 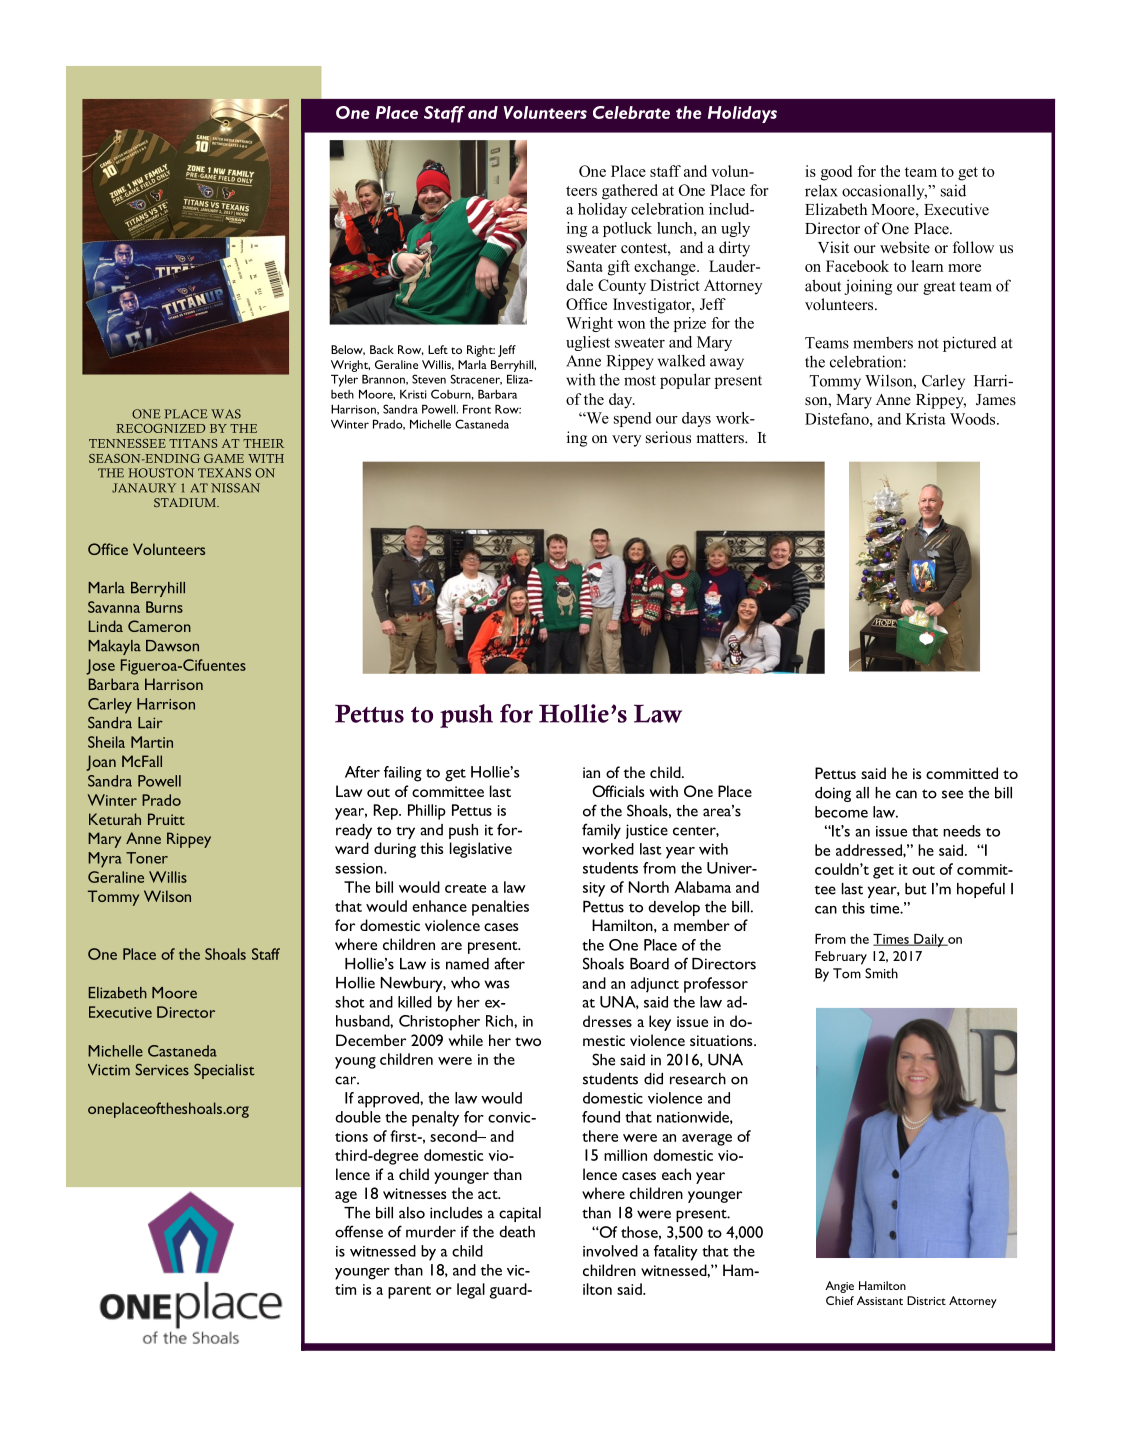 I want to click on penalties, so click(x=500, y=908).
